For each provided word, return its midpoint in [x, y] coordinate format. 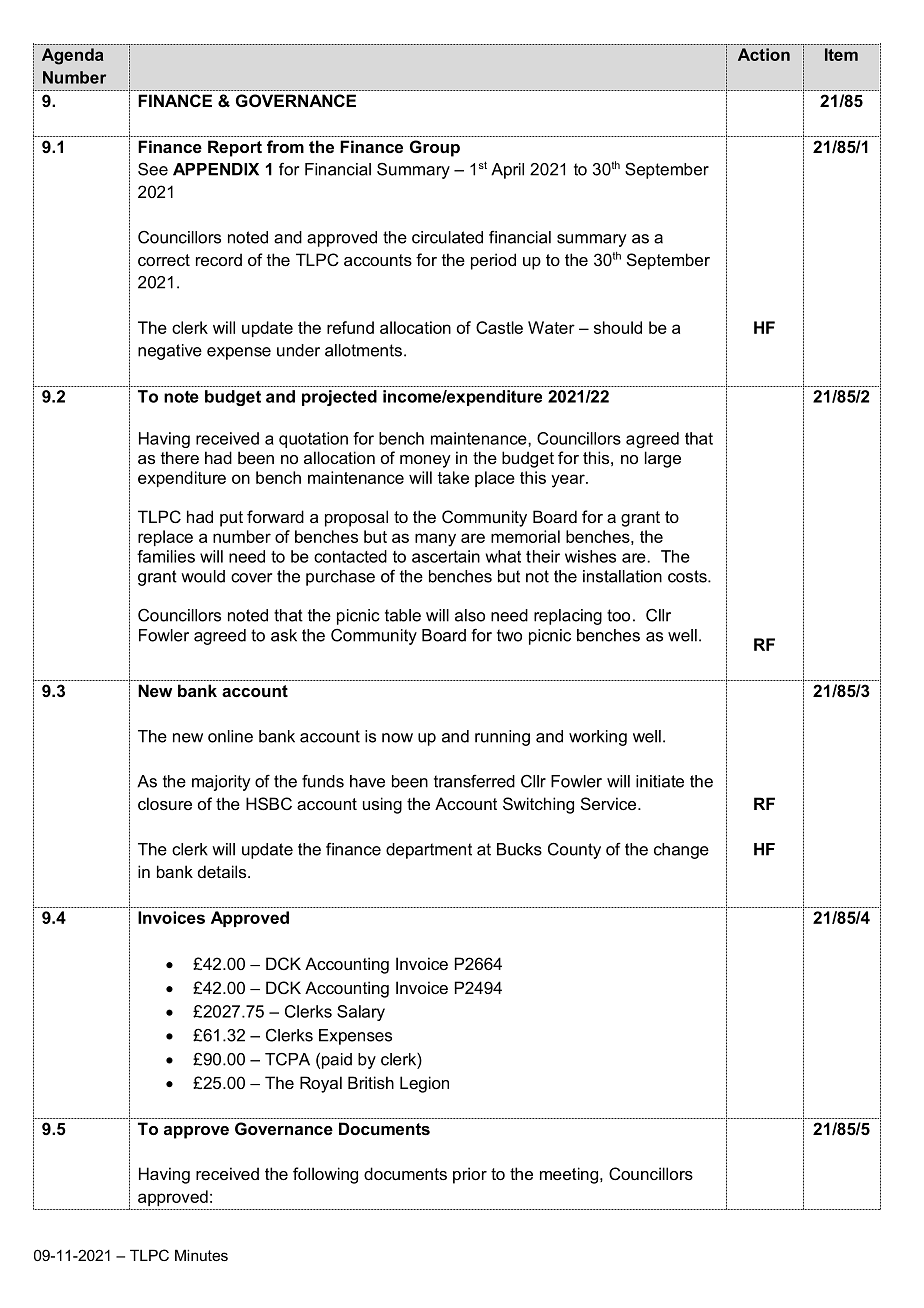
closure [165, 803]
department [429, 851]
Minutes [201, 1255]
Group [435, 148]
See [153, 169]
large [663, 459]
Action [764, 54]
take [453, 477]
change [681, 851]
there [180, 457]
